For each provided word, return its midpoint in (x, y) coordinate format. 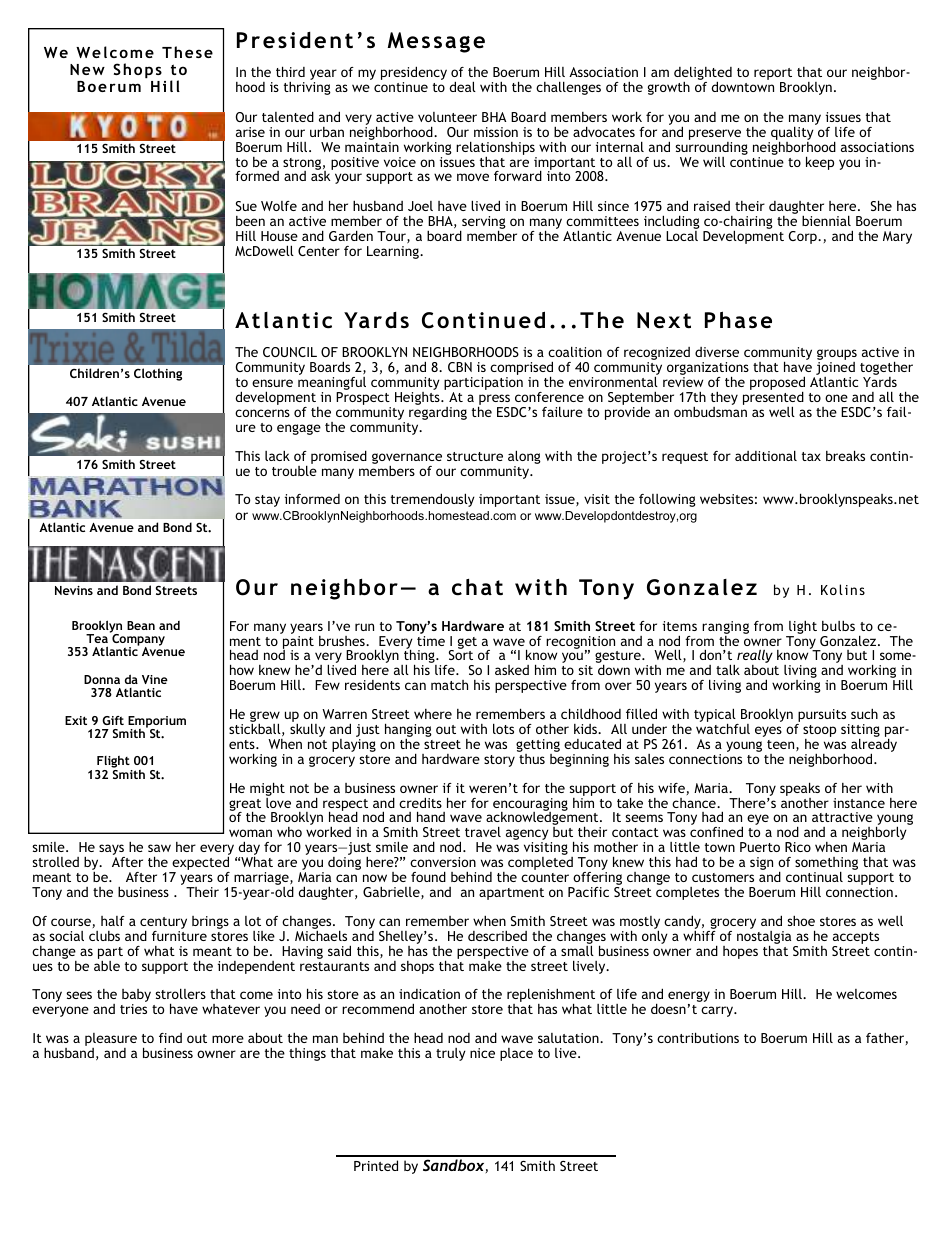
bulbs (838, 626)
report (773, 75)
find (170, 1038)
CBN (460, 367)
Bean (141, 625)
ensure (272, 383)
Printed (376, 1165)
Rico (798, 847)
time (431, 641)
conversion (443, 862)
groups (837, 356)
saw (159, 848)
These (187, 52)
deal (462, 86)
